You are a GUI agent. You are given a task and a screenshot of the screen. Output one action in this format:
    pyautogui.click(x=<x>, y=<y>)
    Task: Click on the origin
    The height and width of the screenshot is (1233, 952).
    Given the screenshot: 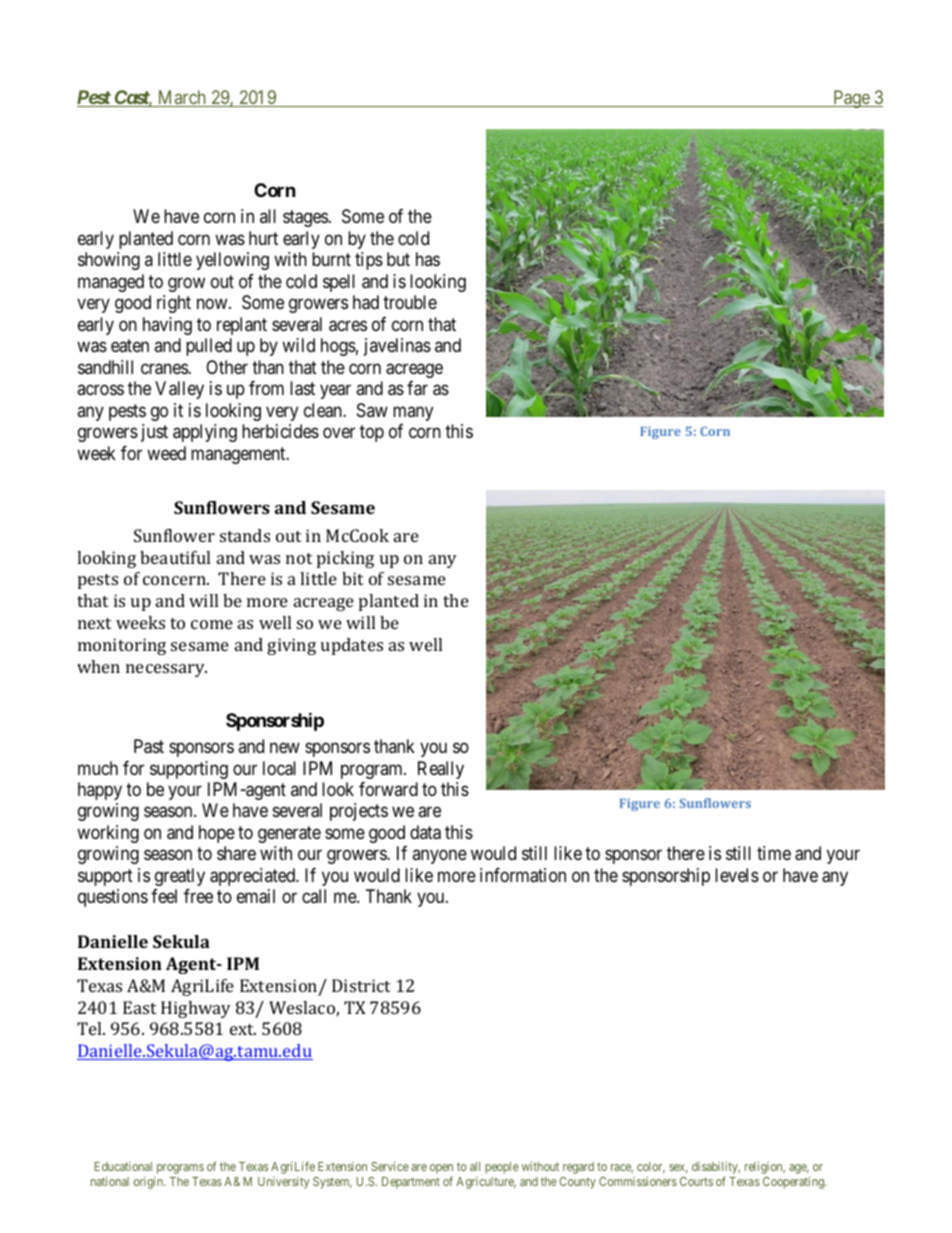 What is the action you would take?
    pyautogui.click(x=149, y=1182)
